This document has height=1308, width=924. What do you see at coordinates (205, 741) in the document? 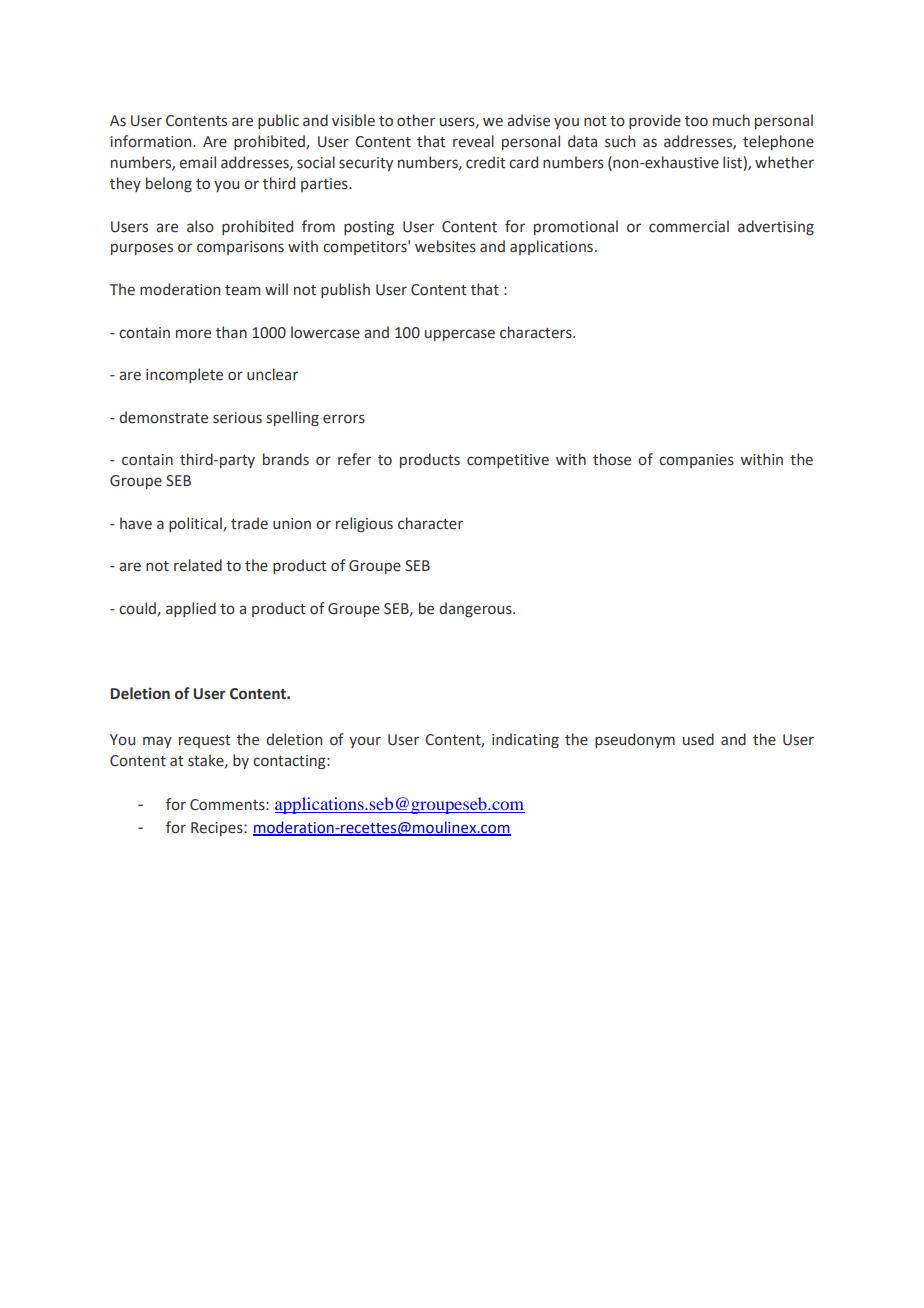
I see `request` at bounding box center [205, 741].
